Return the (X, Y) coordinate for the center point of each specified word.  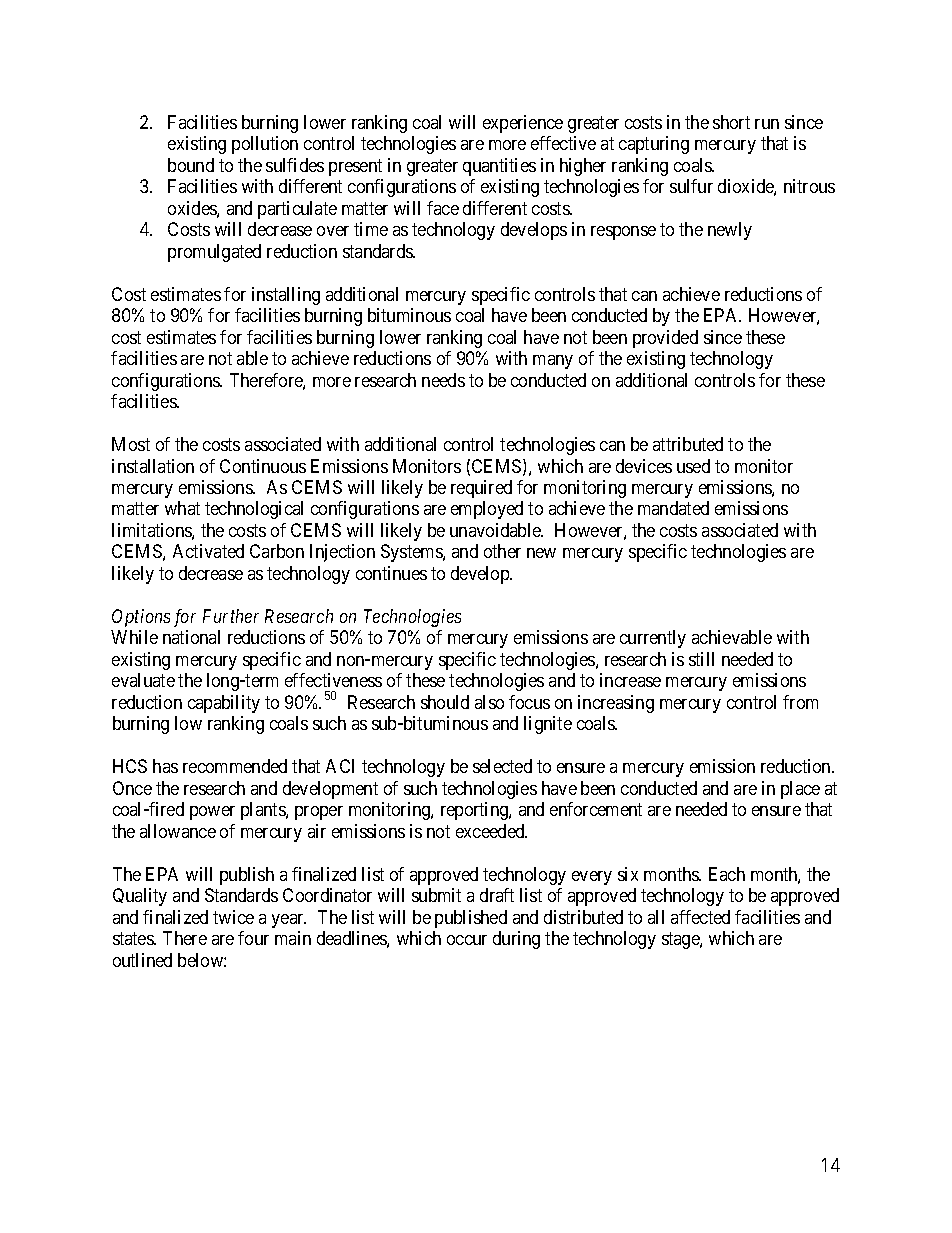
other (502, 551)
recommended (235, 766)
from (800, 702)
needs (443, 380)
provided (665, 339)
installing (286, 296)
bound (191, 165)
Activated (208, 551)
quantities (499, 167)
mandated (673, 508)
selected (502, 766)
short (731, 122)
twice (233, 917)
